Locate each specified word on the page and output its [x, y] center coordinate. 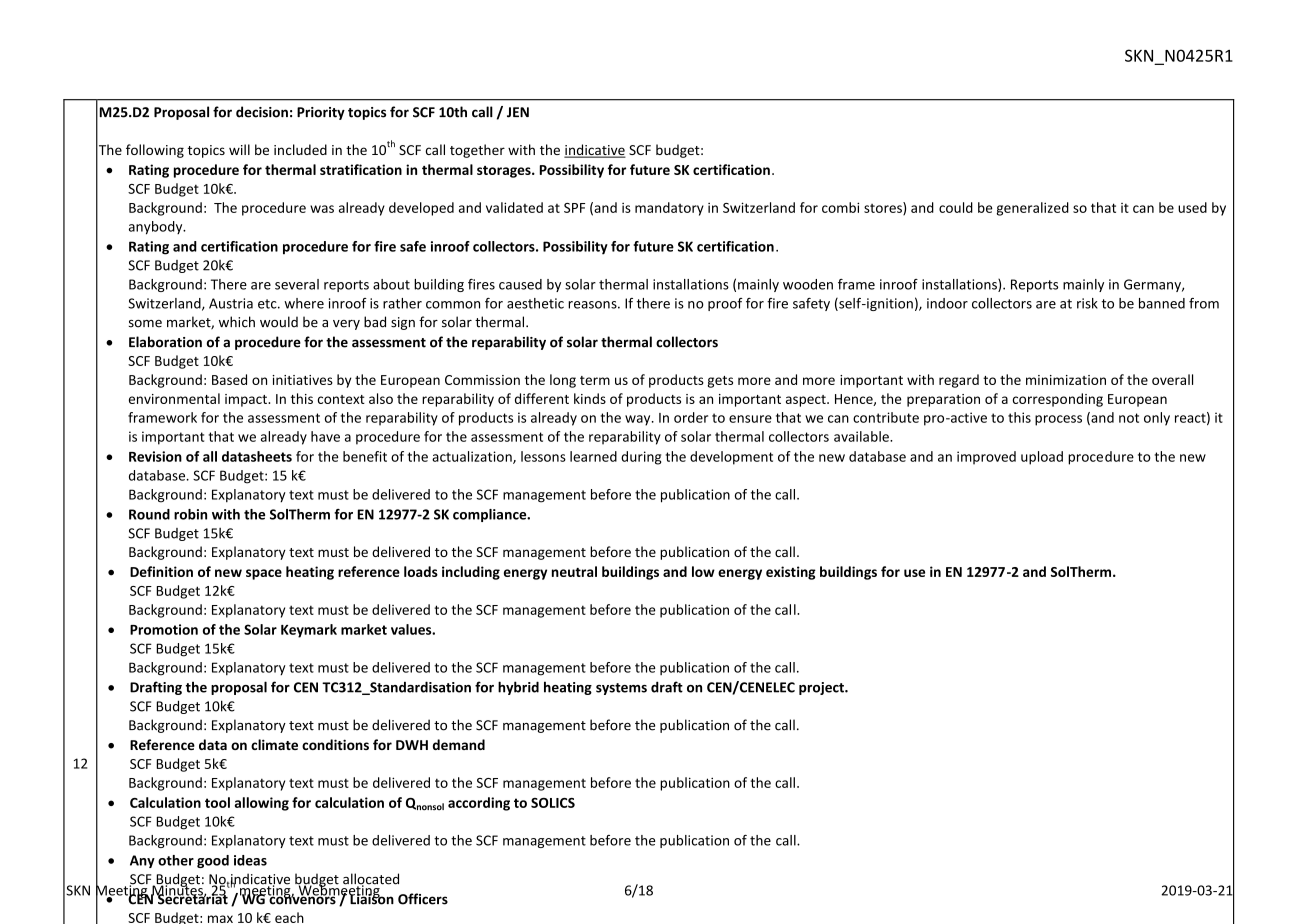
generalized [1033, 209]
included [300, 149]
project [822, 688]
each [289, 917]
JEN [518, 112]
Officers [423, 899]
